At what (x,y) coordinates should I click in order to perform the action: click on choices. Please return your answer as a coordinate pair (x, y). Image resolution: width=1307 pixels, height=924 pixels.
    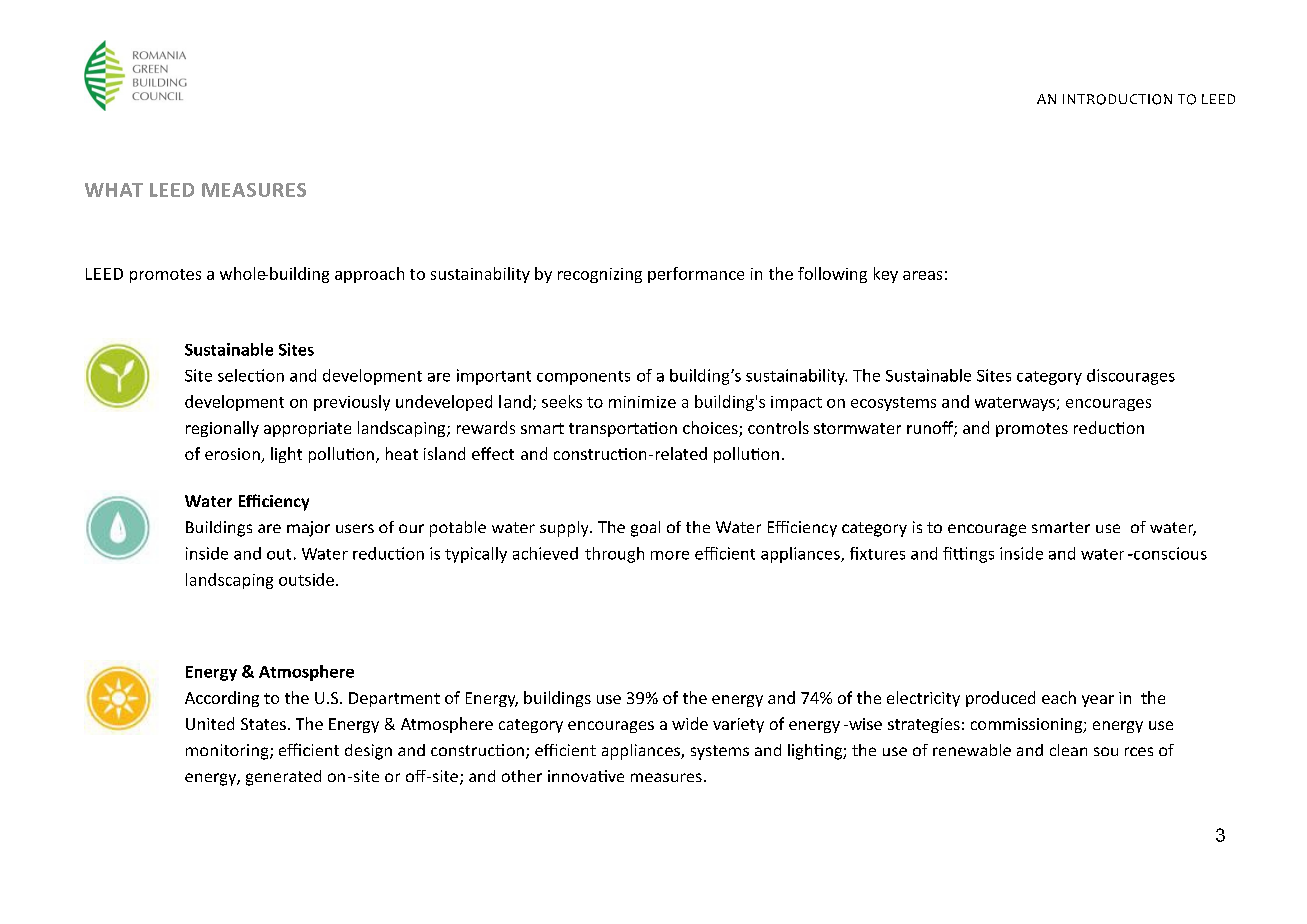
    Looking at the image, I should click on (711, 429).
